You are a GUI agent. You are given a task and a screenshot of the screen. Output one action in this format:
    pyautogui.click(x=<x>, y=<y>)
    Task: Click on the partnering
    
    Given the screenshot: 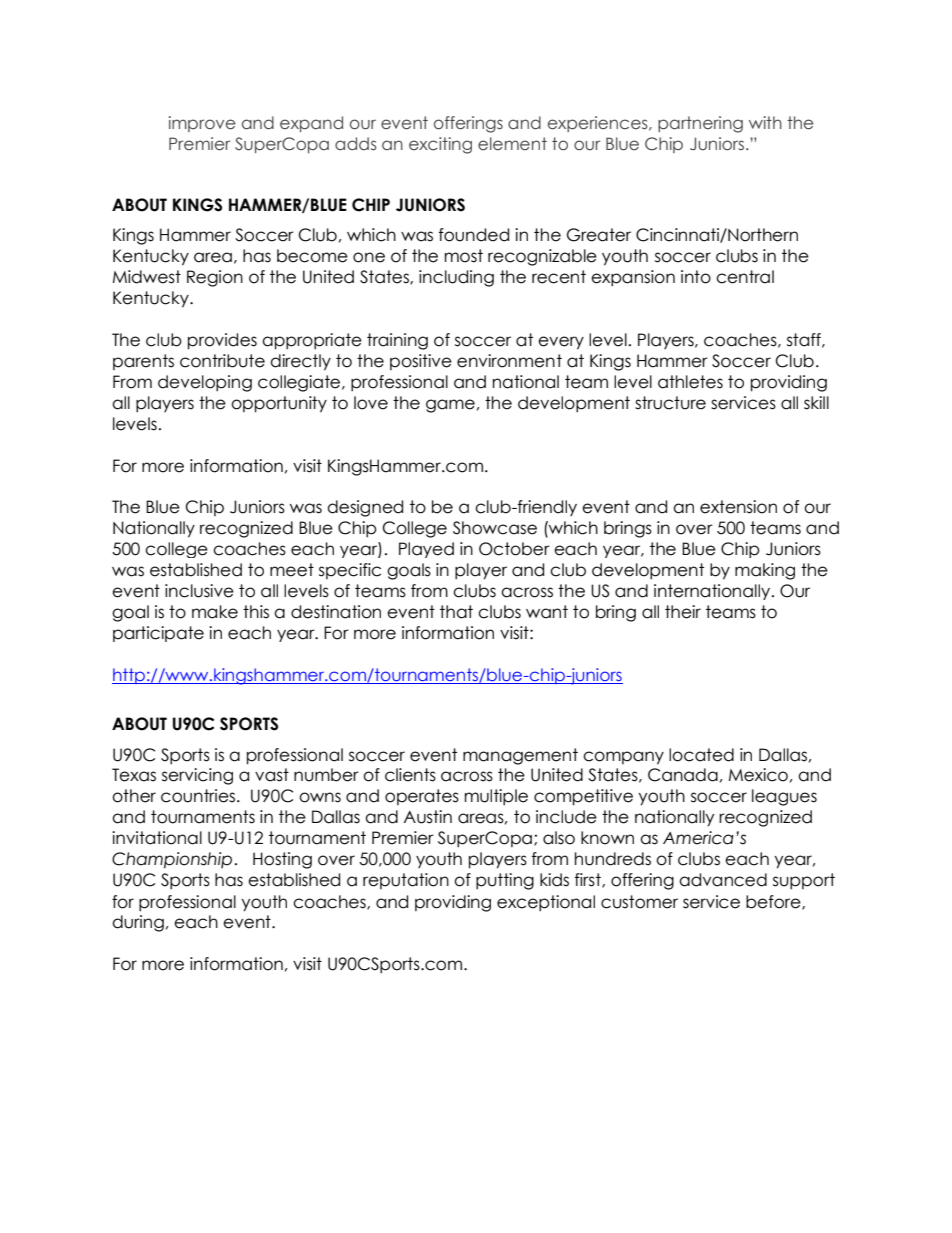 What is the action you would take?
    pyautogui.click(x=700, y=124)
